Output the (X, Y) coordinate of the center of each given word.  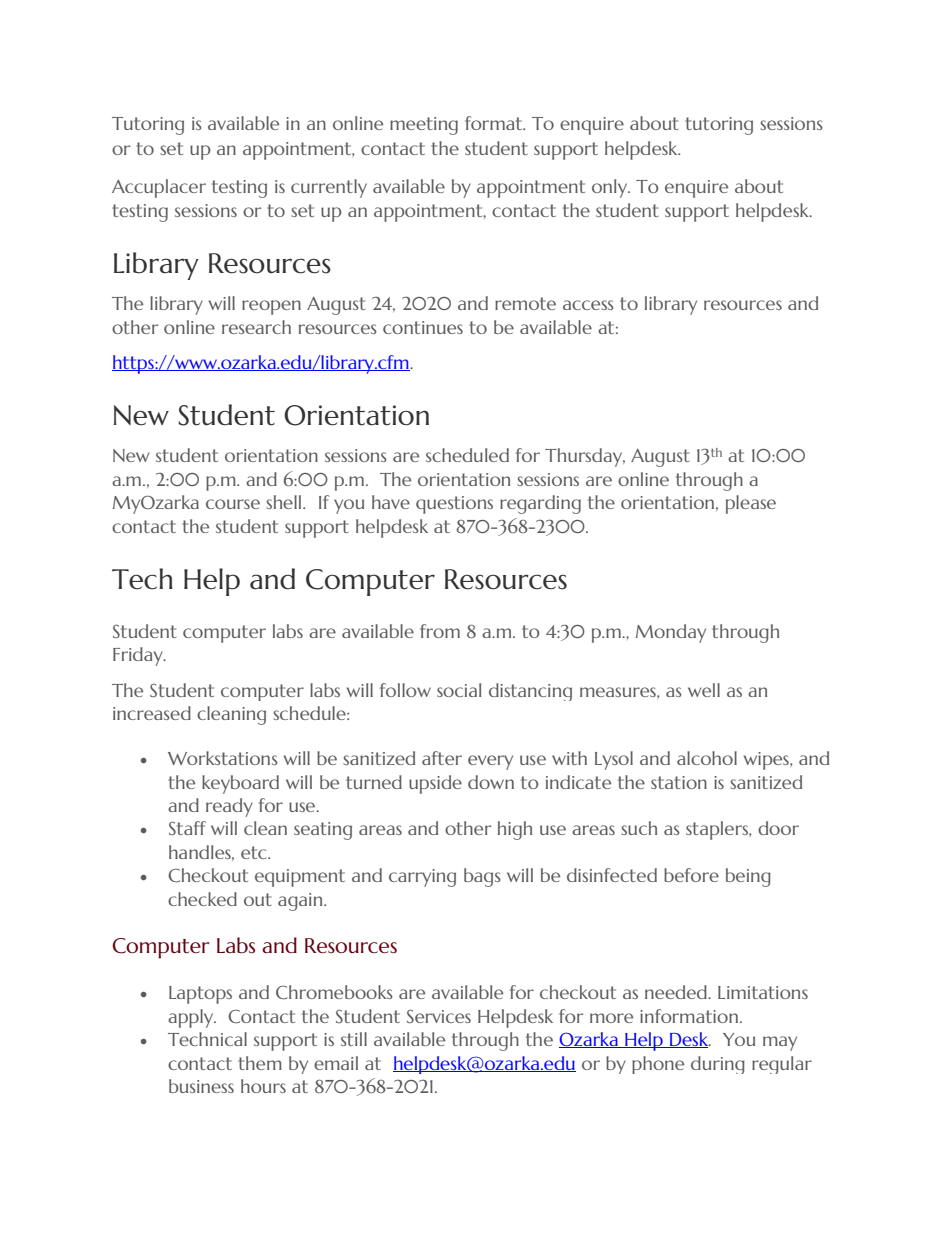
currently (329, 188)
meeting (424, 126)
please (751, 504)
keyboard (240, 784)
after (442, 758)
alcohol (707, 758)
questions (454, 505)
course (233, 504)
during (718, 1065)
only (611, 188)
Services (439, 1016)
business (201, 1086)
